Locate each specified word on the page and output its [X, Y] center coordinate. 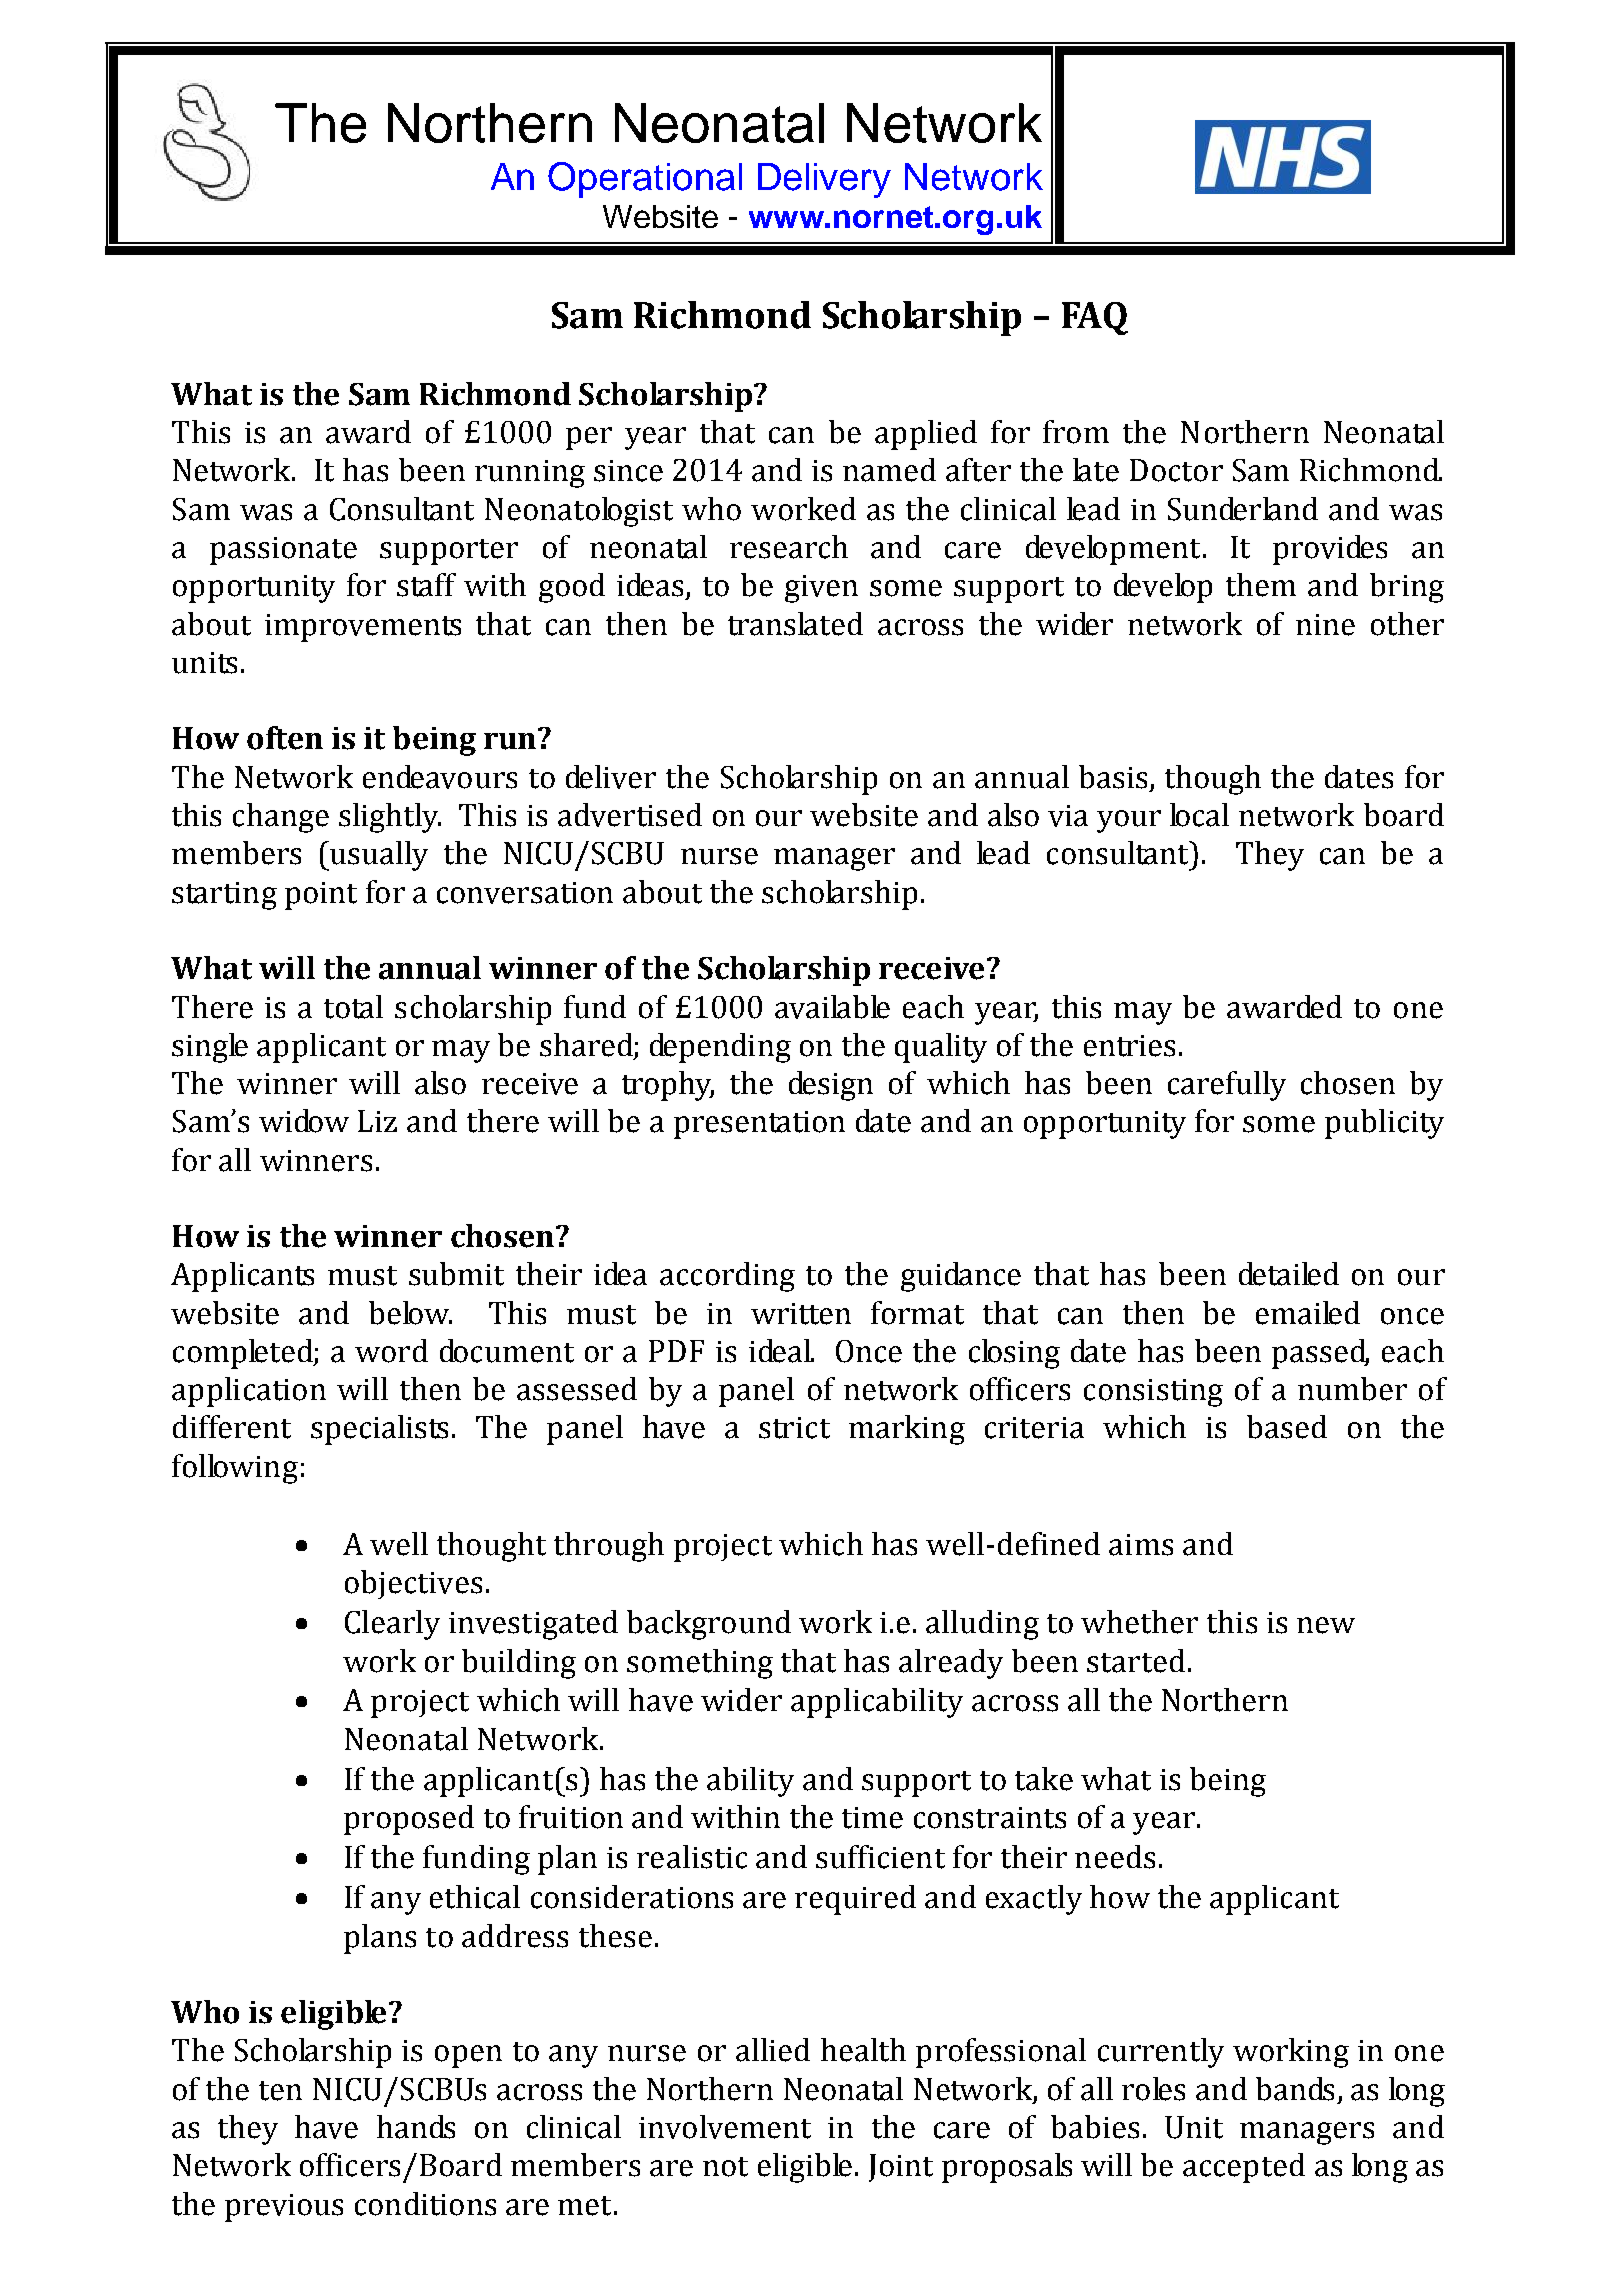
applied [926, 435]
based [1287, 1427]
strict [794, 1428]
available [832, 1007]
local [1199, 815]
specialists [379, 1430]
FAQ [1095, 318]
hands [416, 2127]
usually [378, 856]
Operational [645, 180]
